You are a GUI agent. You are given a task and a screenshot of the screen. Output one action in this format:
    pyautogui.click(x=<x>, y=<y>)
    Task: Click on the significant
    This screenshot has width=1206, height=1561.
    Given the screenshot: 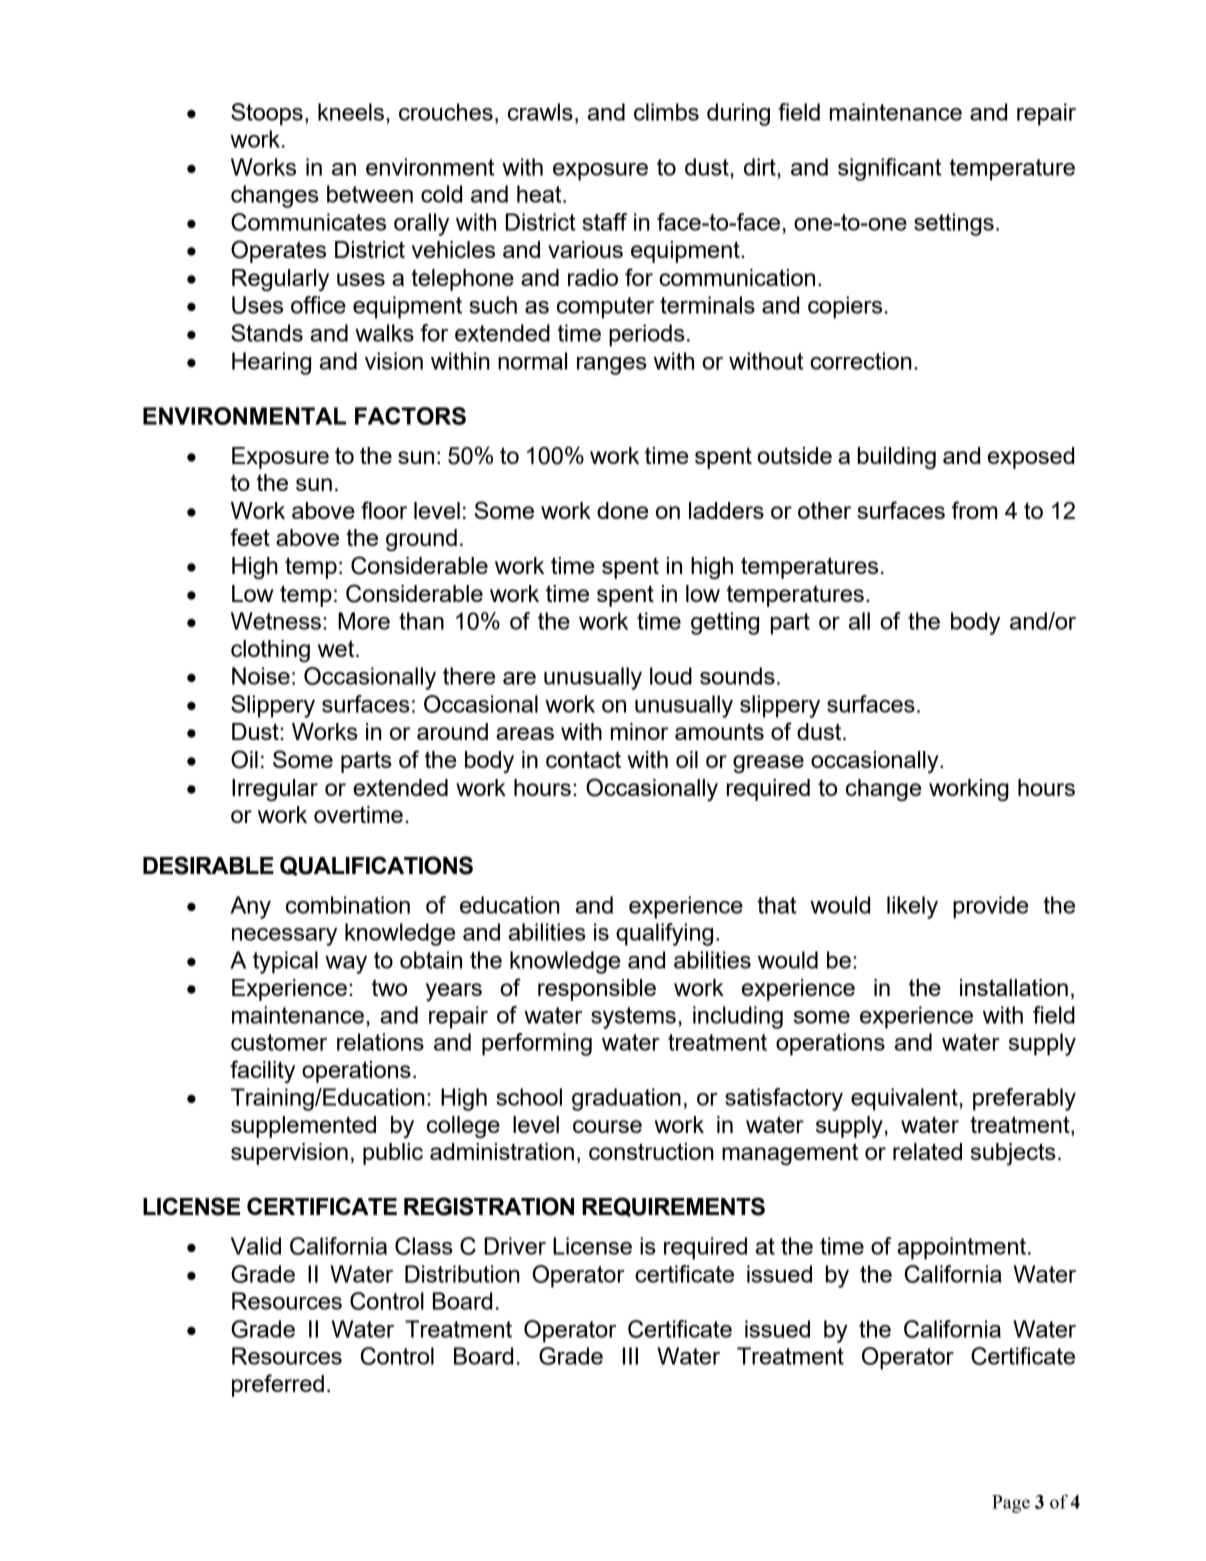 What is the action you would take?
    pyautogui.click(x=889, y=169)
